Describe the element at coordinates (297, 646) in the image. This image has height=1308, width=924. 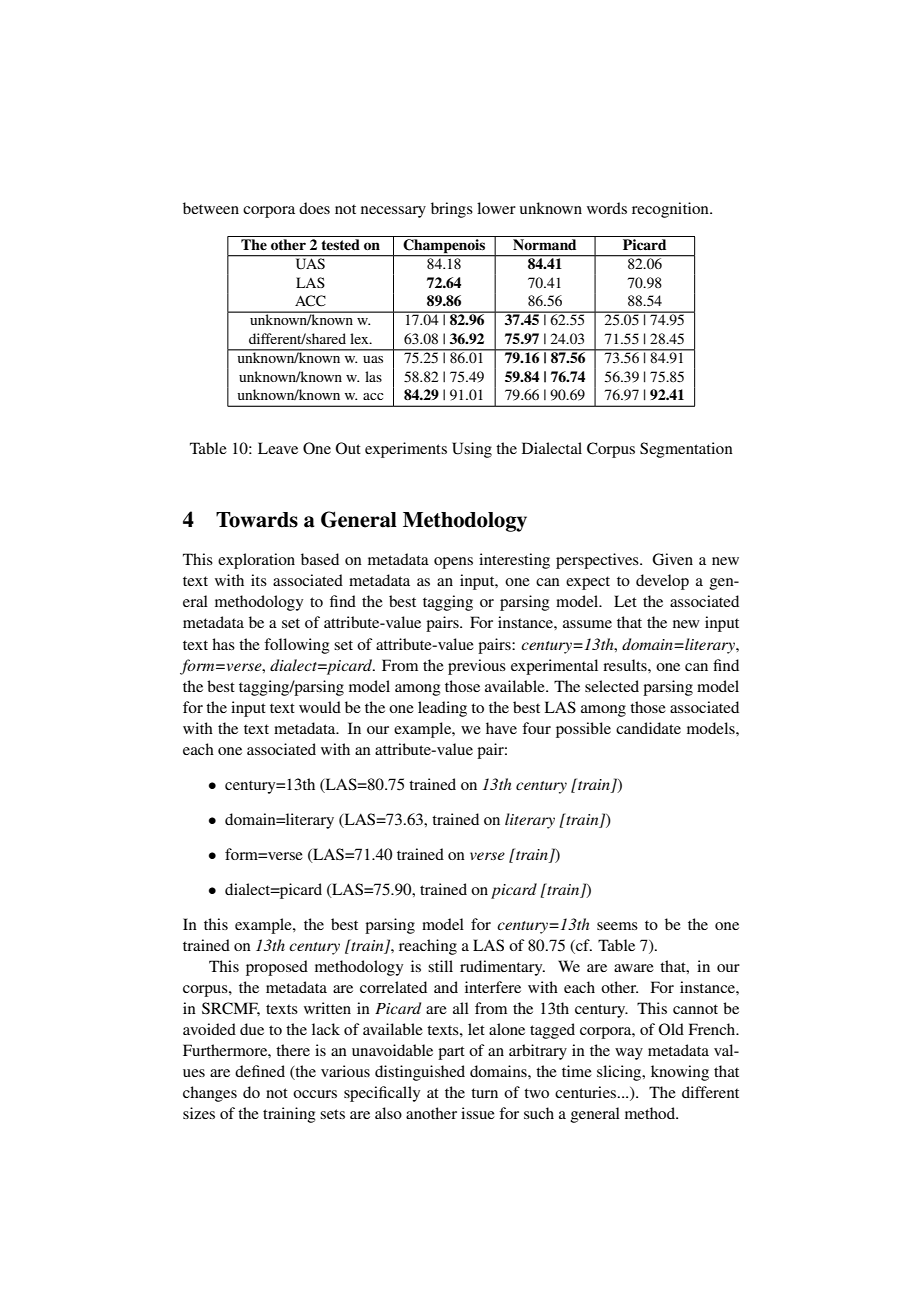
I see `following` at that location.
